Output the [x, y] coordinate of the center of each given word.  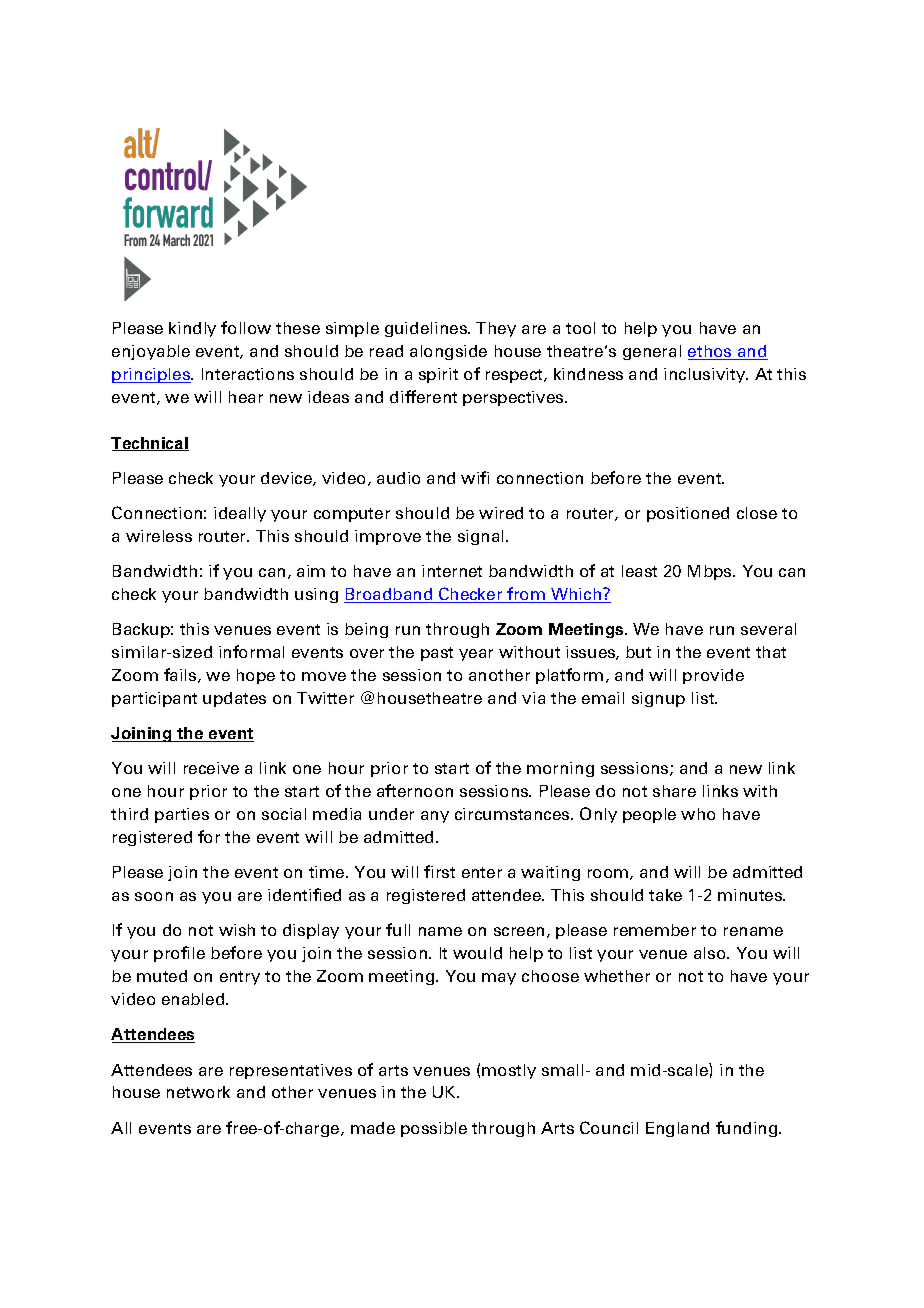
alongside [448, 352]
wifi [475, 477]
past [437, 654]
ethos [711, 352]
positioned [688, 514]
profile [179, 954]
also [711, 953]
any [435, 817]
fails [181, 675]
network [198, 1092]
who [698, 814]
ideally [240, 514]
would [477, 953]
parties [182, 815]
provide [713, 676]
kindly [192, 329]
